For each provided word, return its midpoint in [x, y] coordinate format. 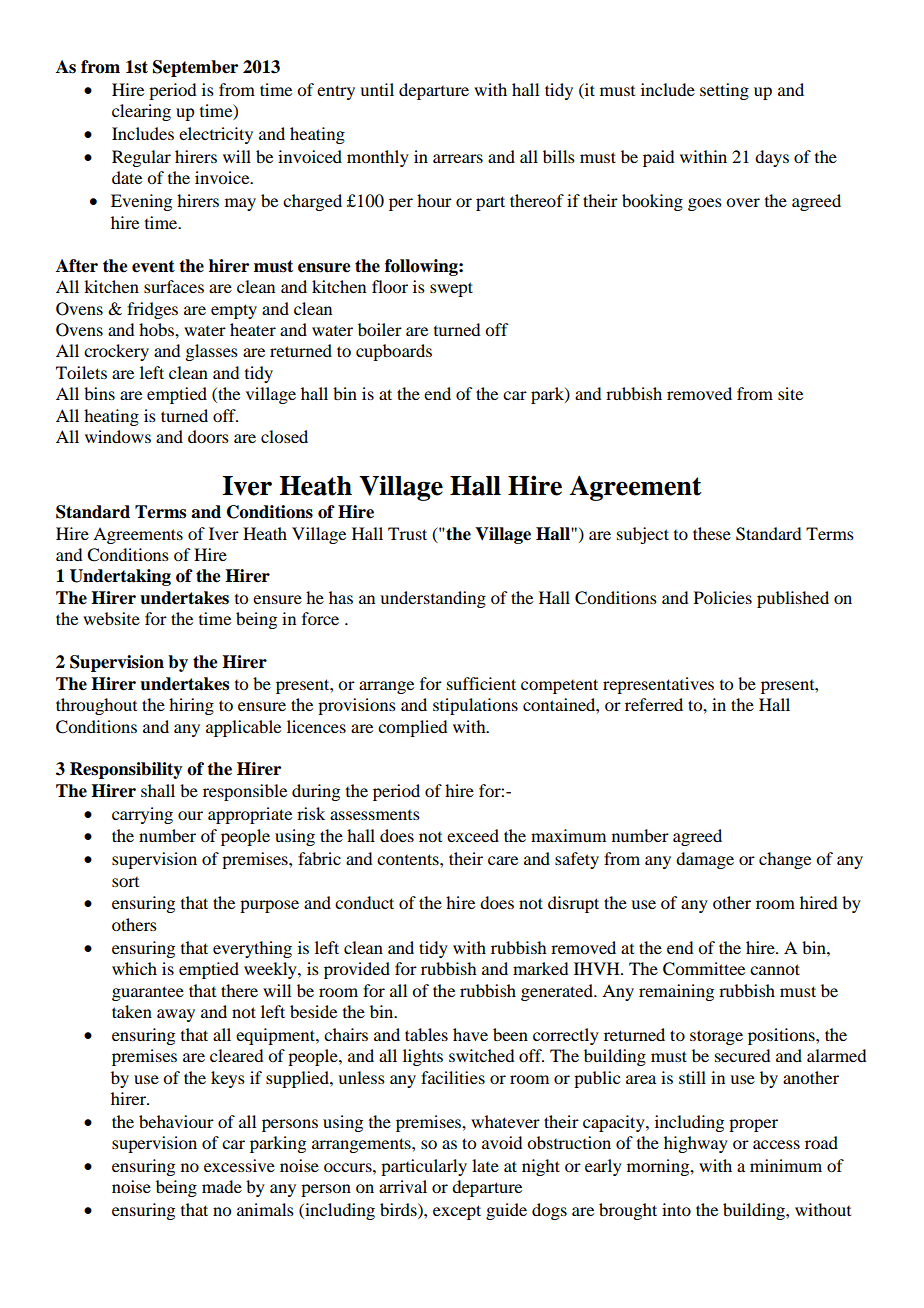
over [743, 202]
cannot [775, 969]
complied [412, 728]
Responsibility [126, 770]
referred [654, 704]
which [134, 968]
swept [451, 289]
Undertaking [120, 577]
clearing [141, 112]
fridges [152, 310]
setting [724, 91]
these [712, 533]
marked [540, 968]
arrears [458, 158]
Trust [407, 533]
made [222, 1186]
